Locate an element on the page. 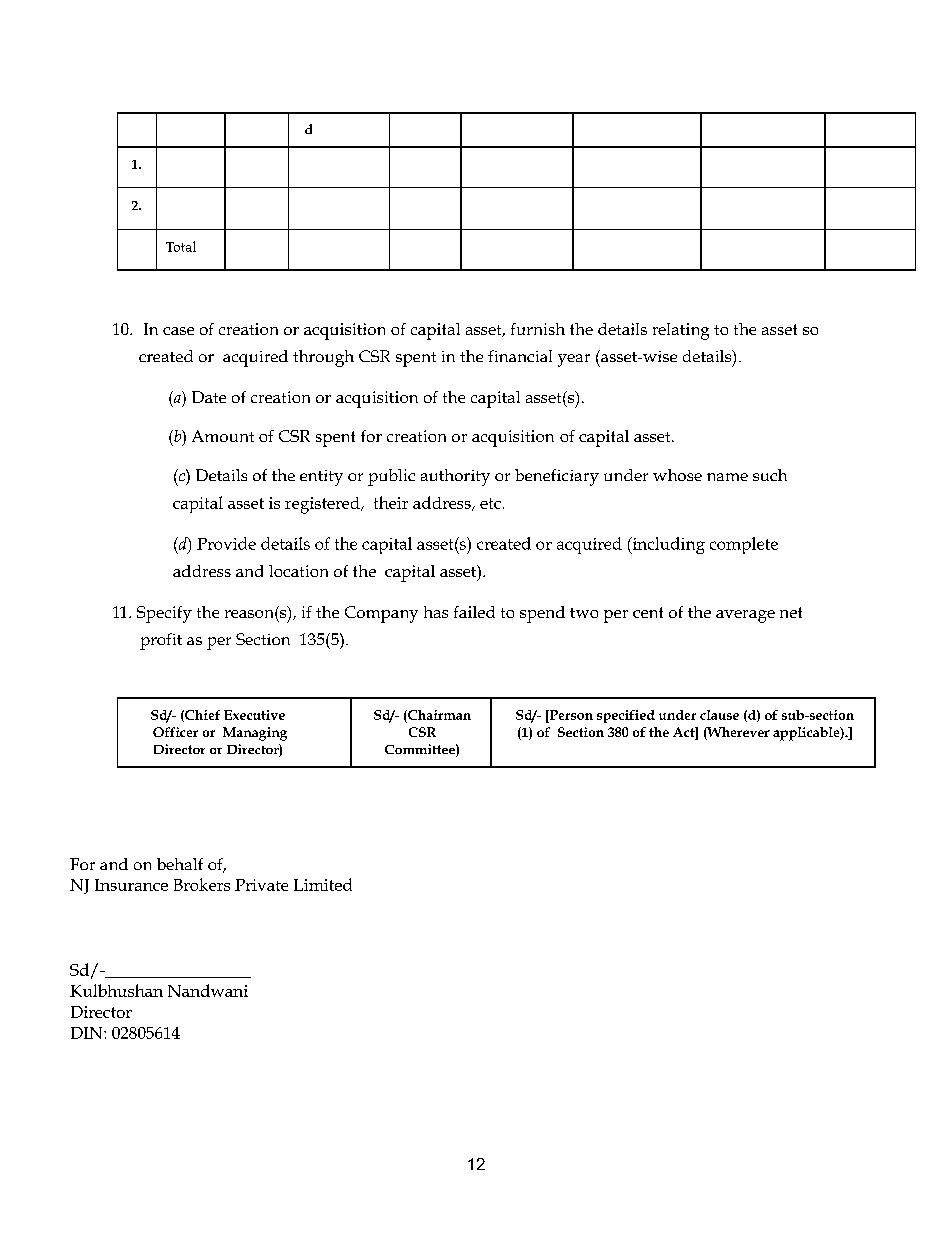  Total is located at coordinates (181, 246).
